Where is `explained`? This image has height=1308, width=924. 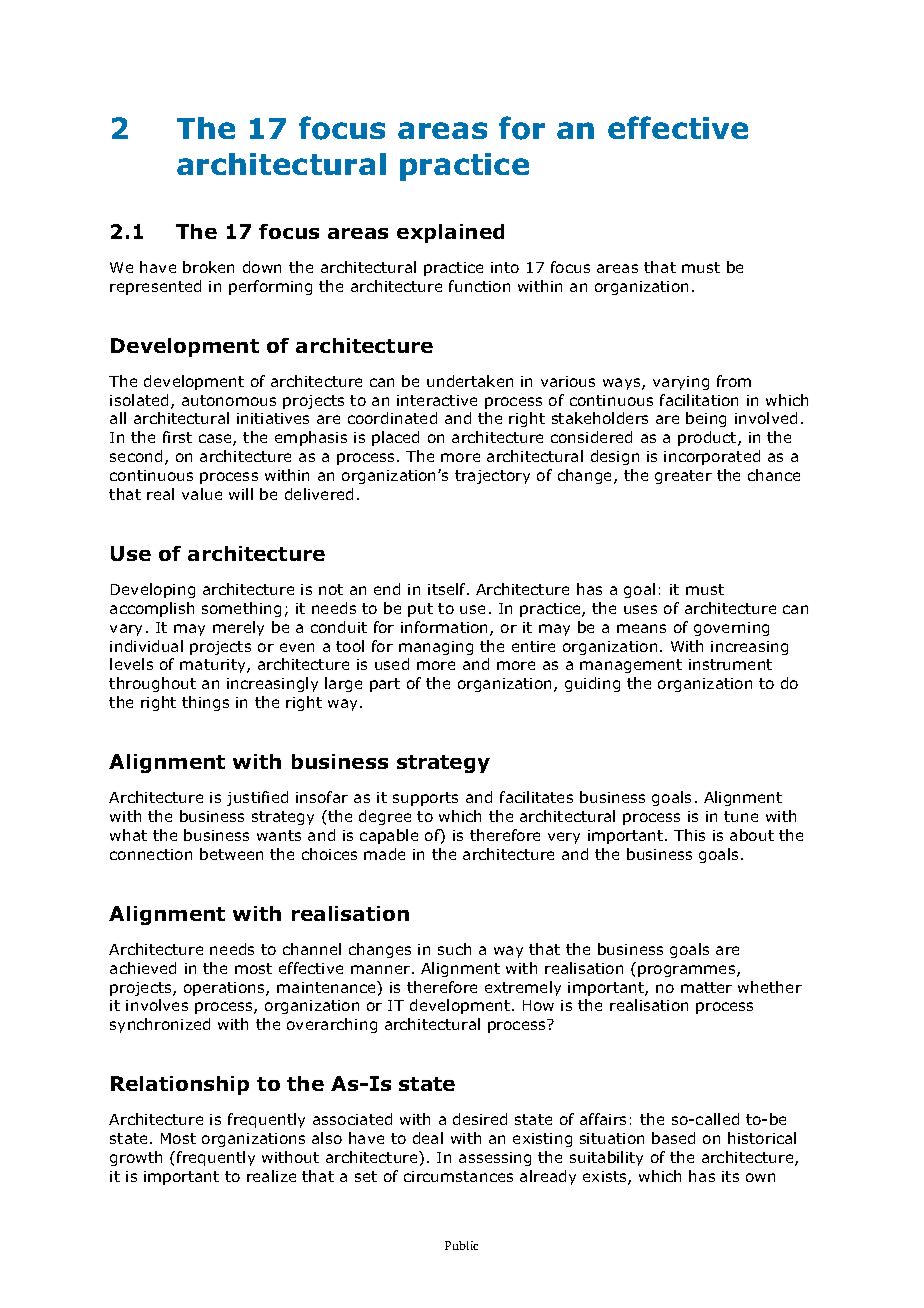 explained is located at coordinates (450, 233).
